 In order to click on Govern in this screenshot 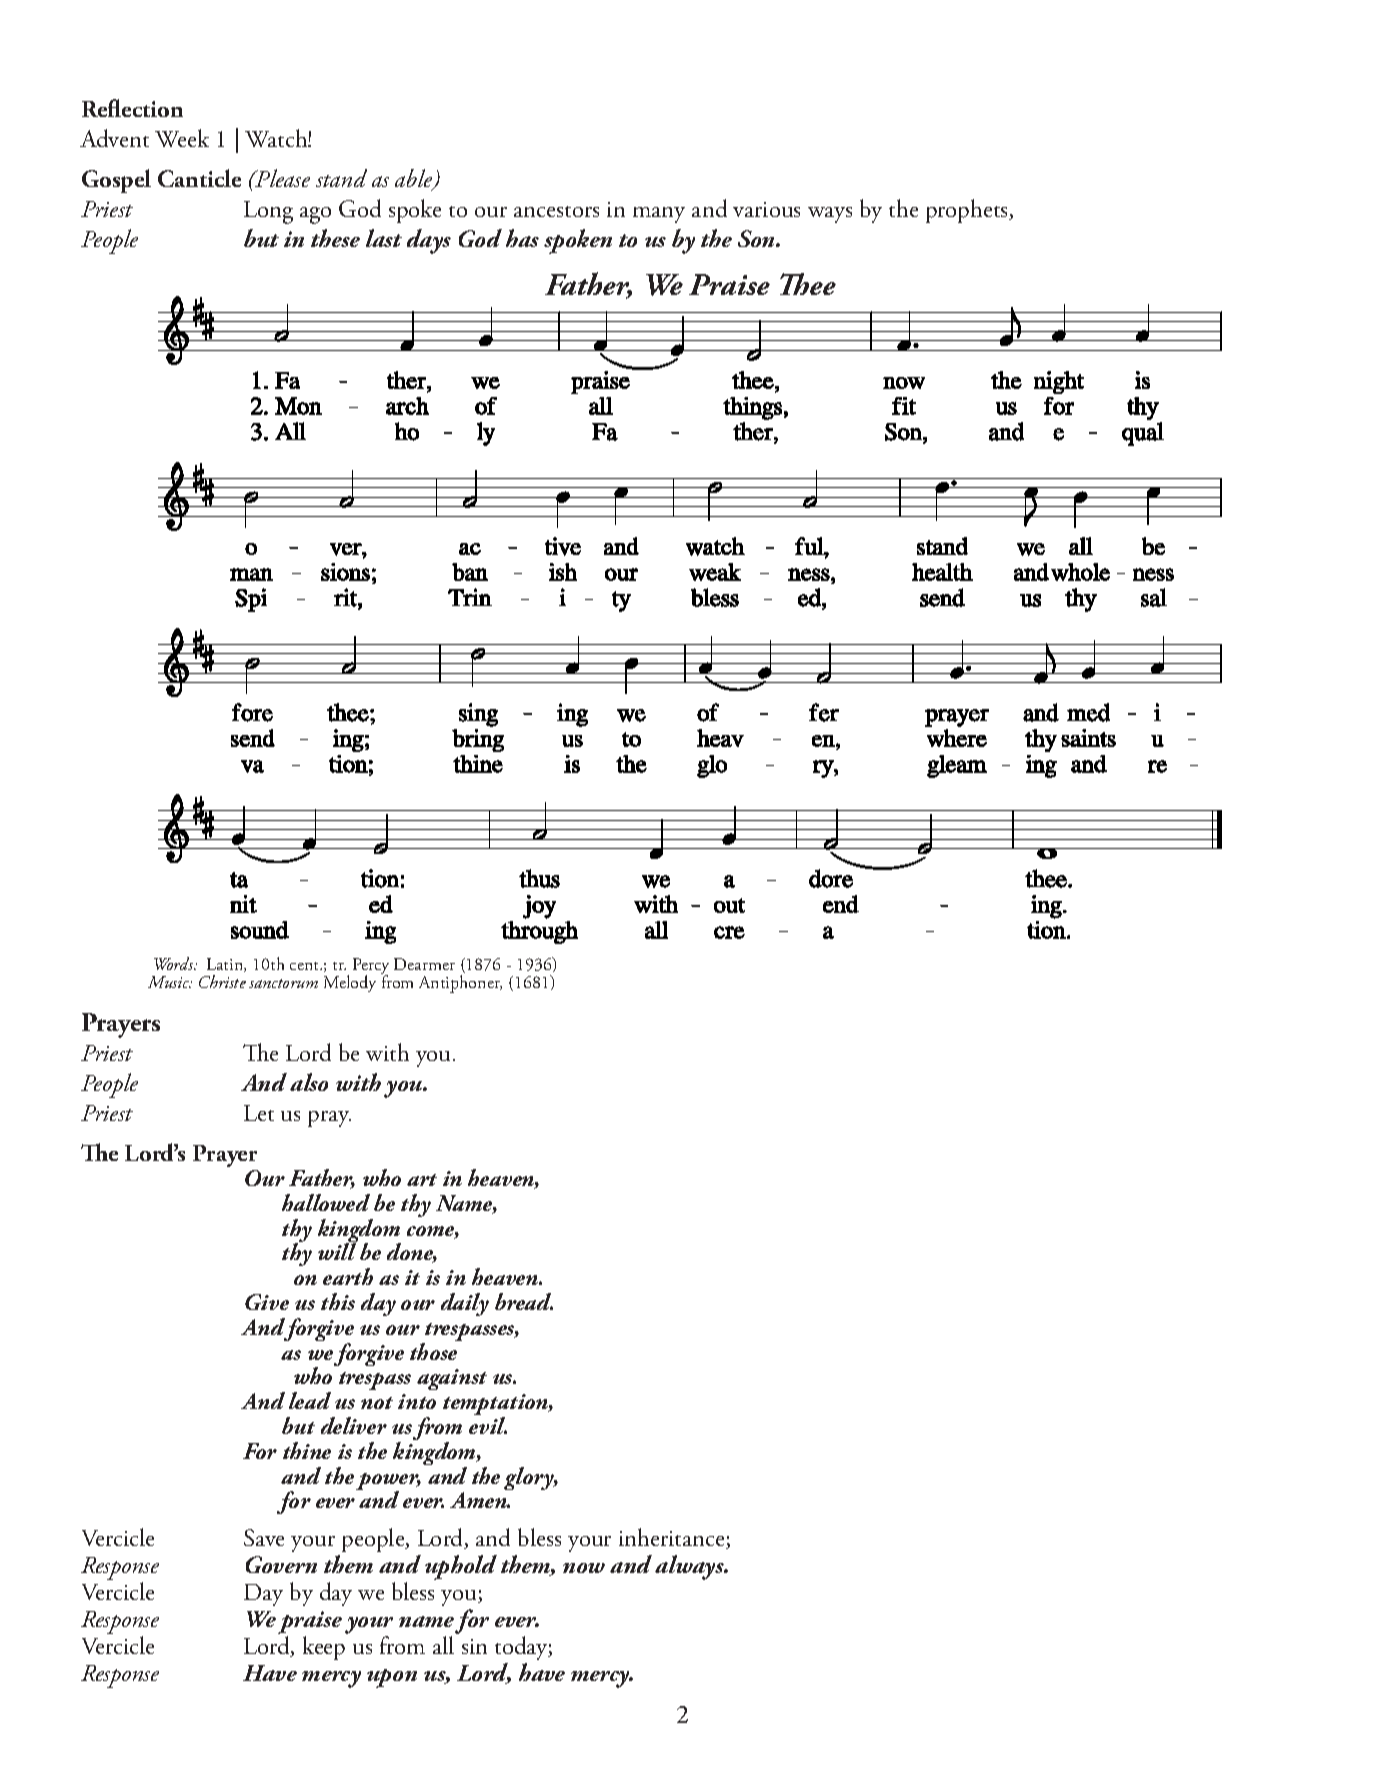, I will do `click(281, 1564)`.
